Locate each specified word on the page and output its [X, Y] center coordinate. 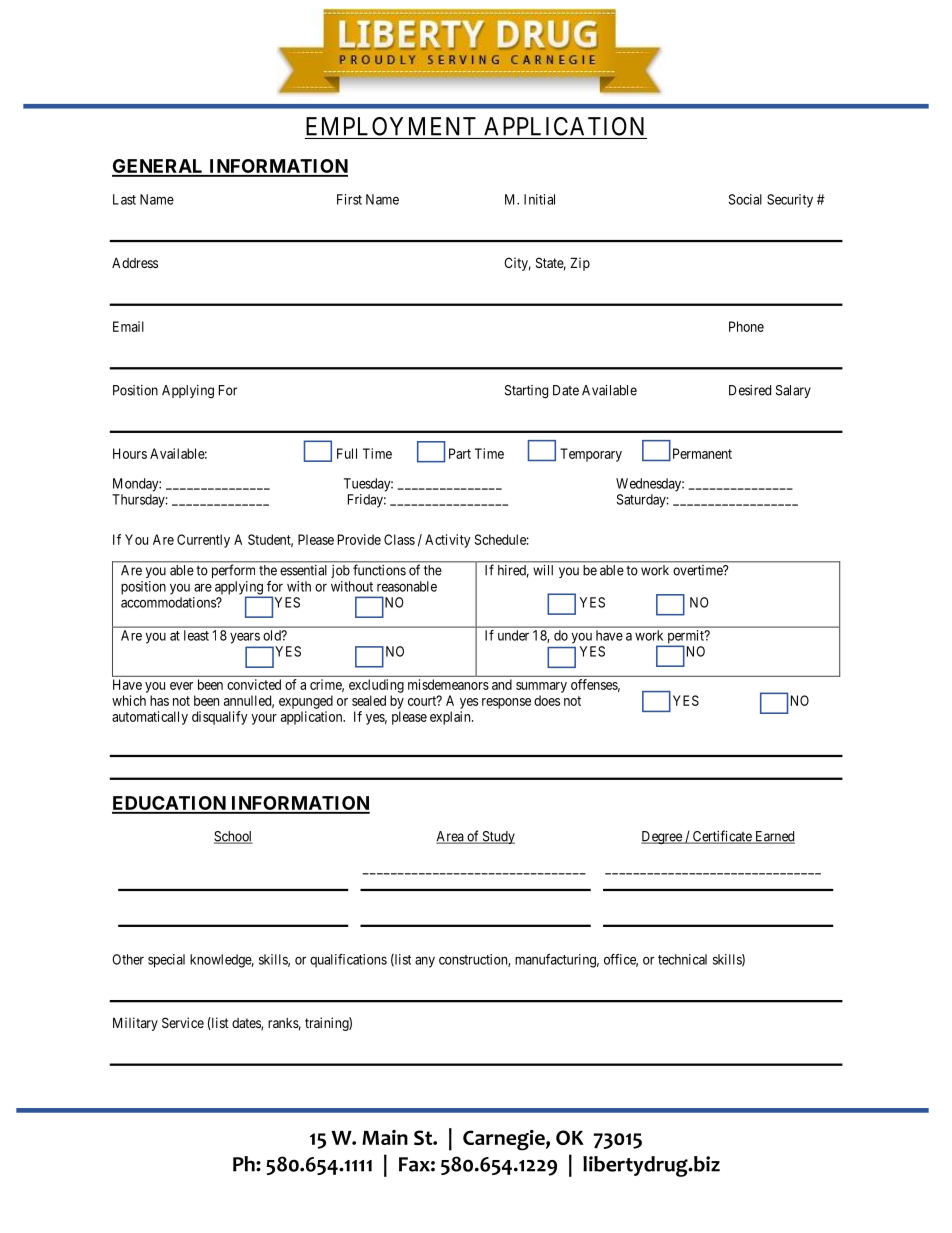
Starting [526, 392]
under [513, 635]
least [196, 635]
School [233, 837]
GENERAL [159, 167]
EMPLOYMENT [391, 126]
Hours [130, 453]
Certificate [722, 837]
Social [745, 199]
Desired [750, 390]
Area [451, 837]
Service [183, 1022]
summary [541, 687]
